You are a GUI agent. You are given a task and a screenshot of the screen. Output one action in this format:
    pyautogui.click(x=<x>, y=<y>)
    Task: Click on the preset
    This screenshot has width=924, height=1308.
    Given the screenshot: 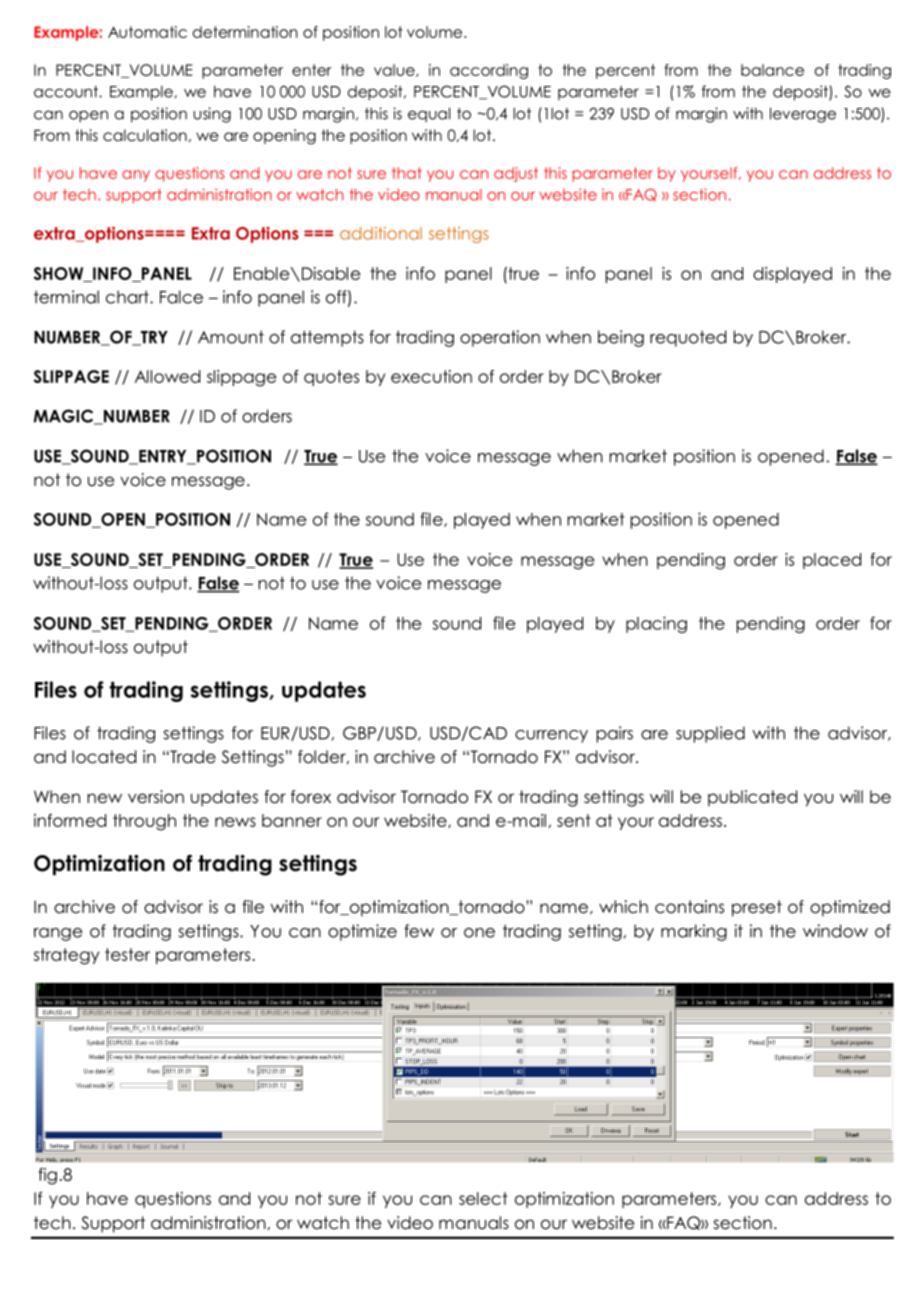 What is the action you would take?
    pyautogui.click(x=757, y=908)
